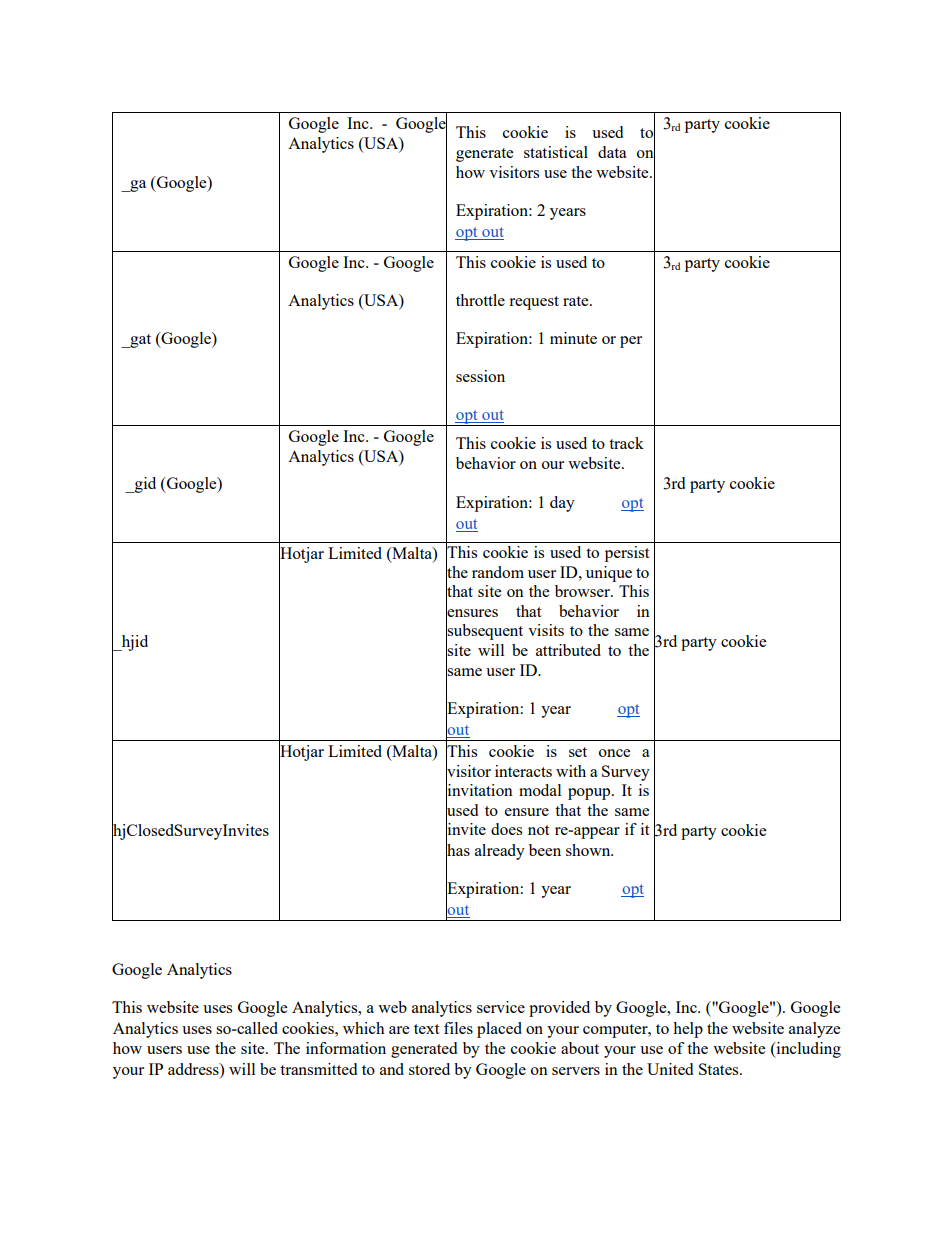 This document has width=952, height=1233. I want to click on session, so click(480, 376).
